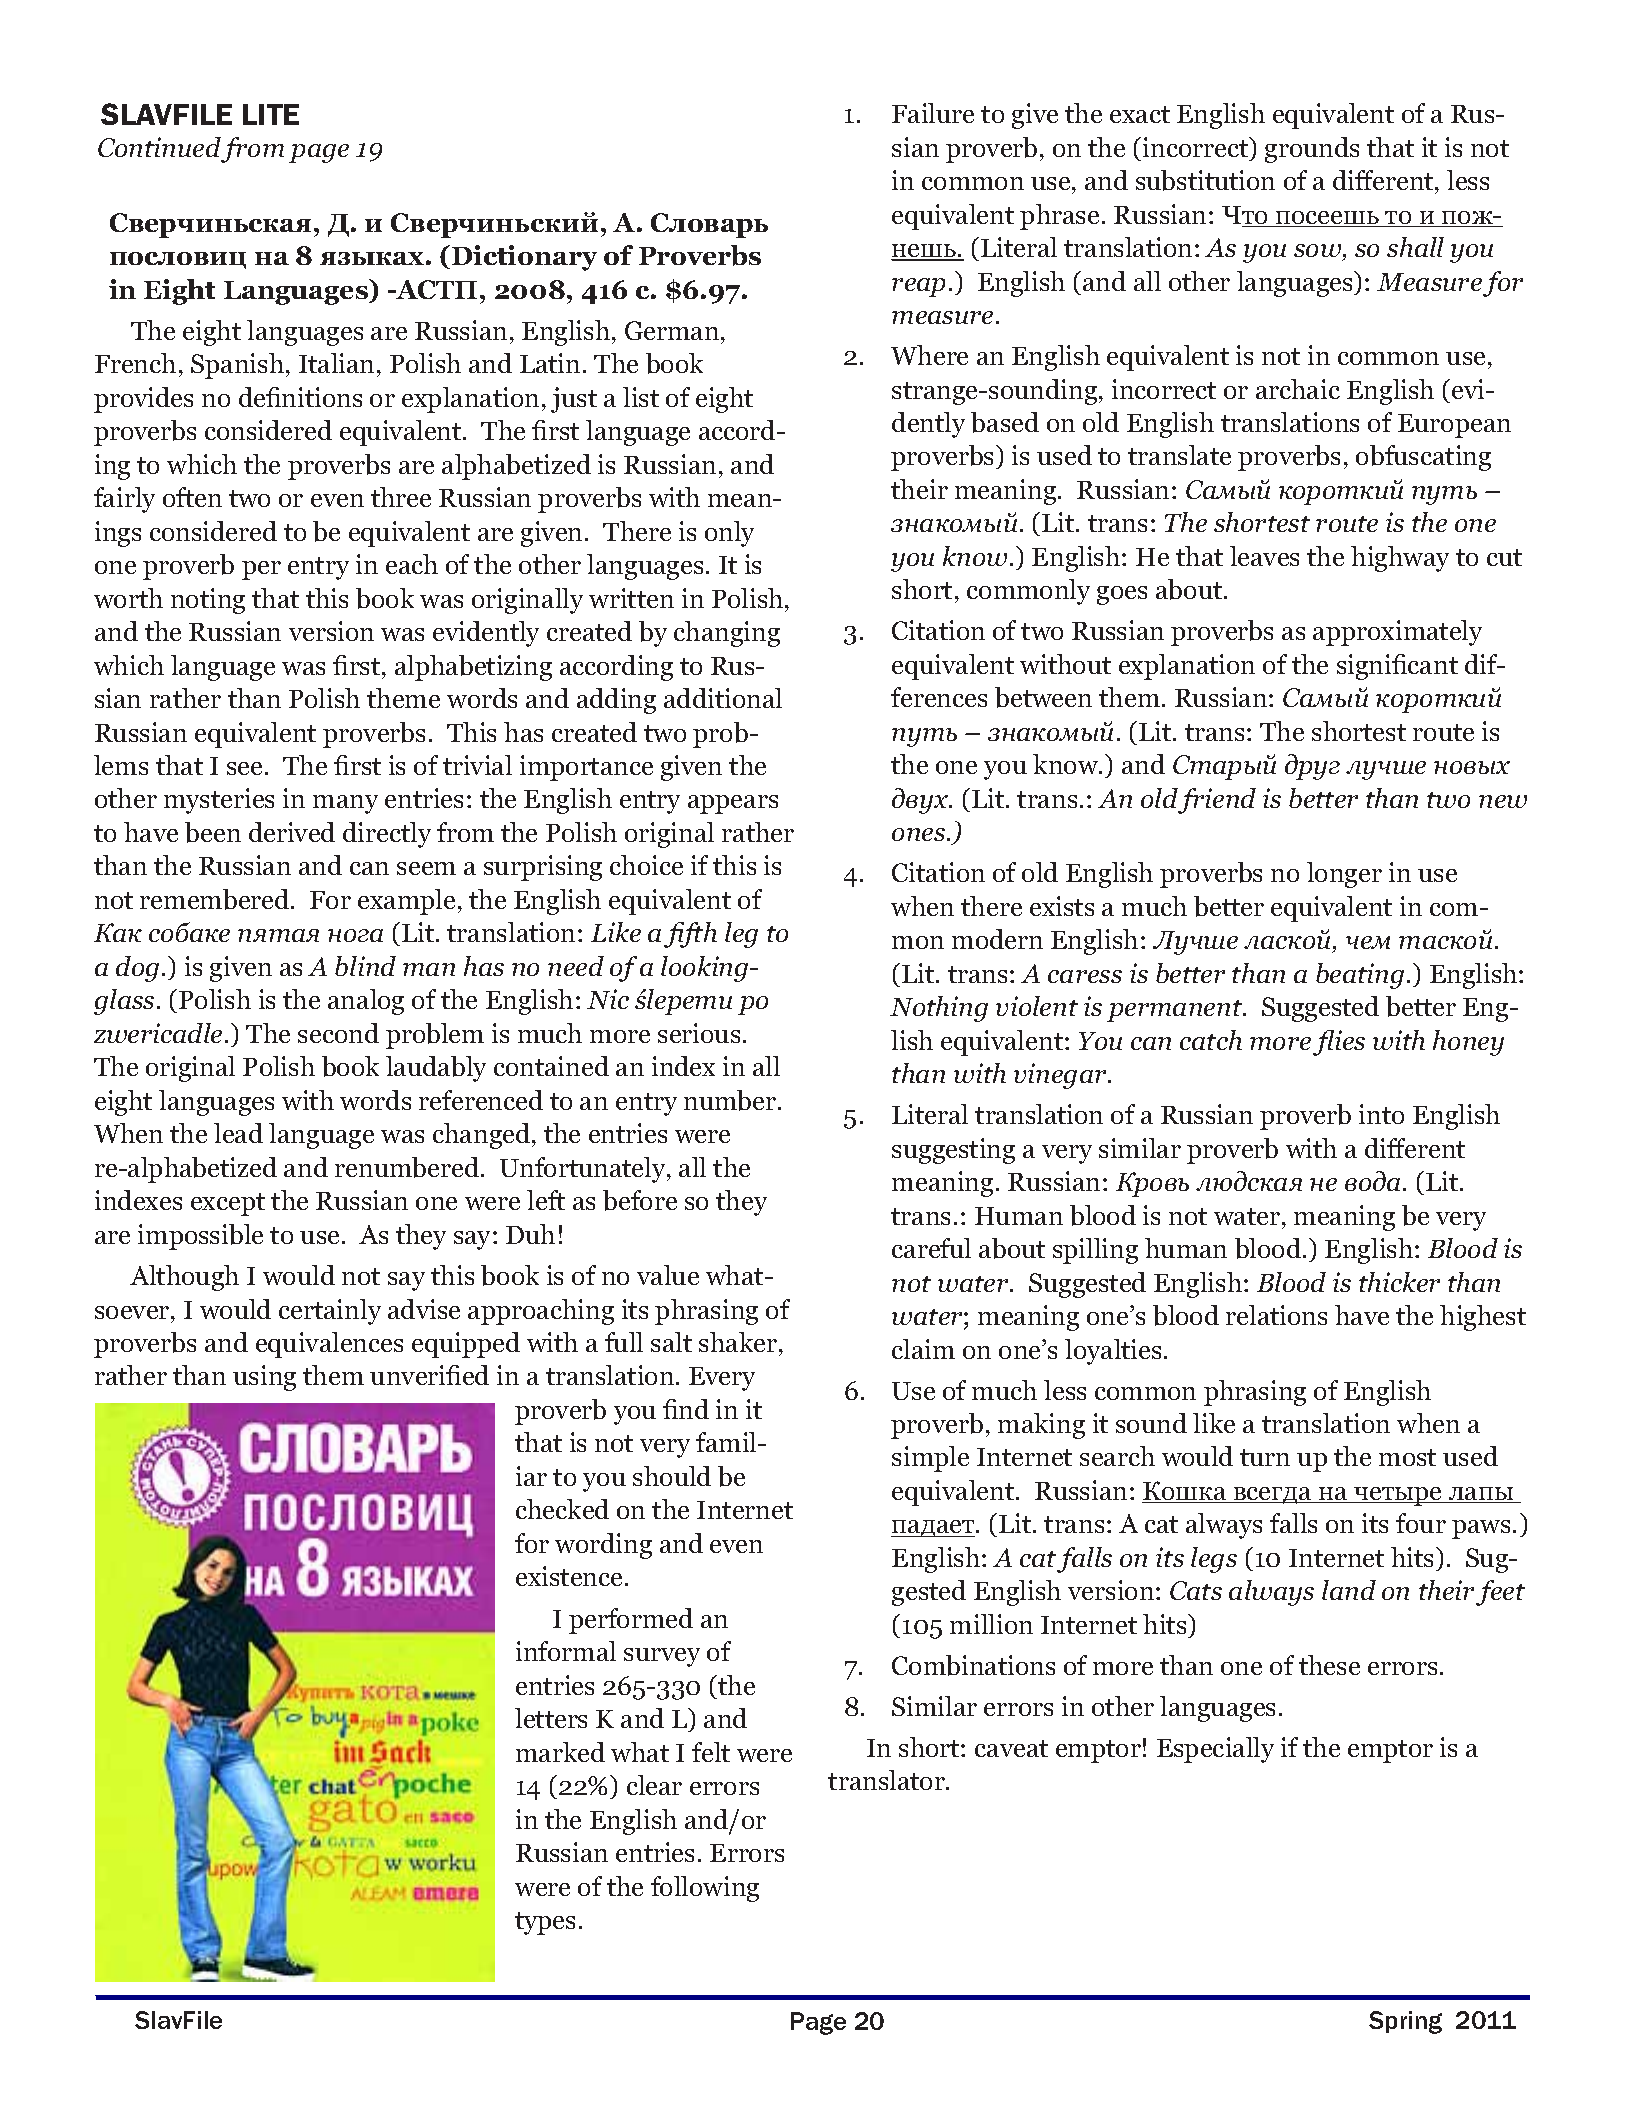 The height and width of the page is (2104, 1626). Describe the element at coordinates (1312, 150) in the page. I see `grounds` at that location.
